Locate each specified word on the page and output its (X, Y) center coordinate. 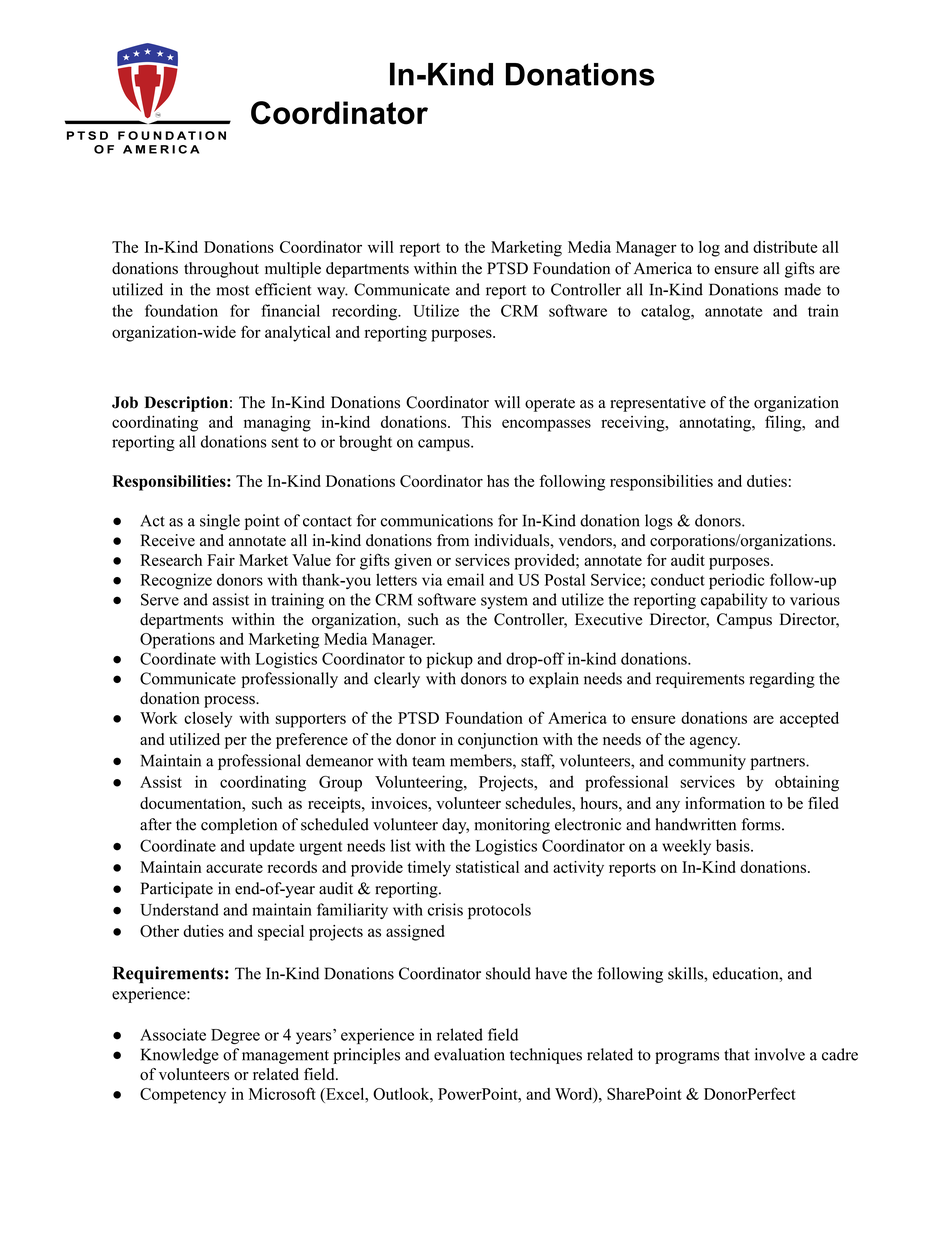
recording (366, 312)
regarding (782, 680)
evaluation (469, 1054)
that (737, 1054)
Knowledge (180, 1056)
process (230, 702)
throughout (221, 270)
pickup (449, 660)
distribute (785, 247)
